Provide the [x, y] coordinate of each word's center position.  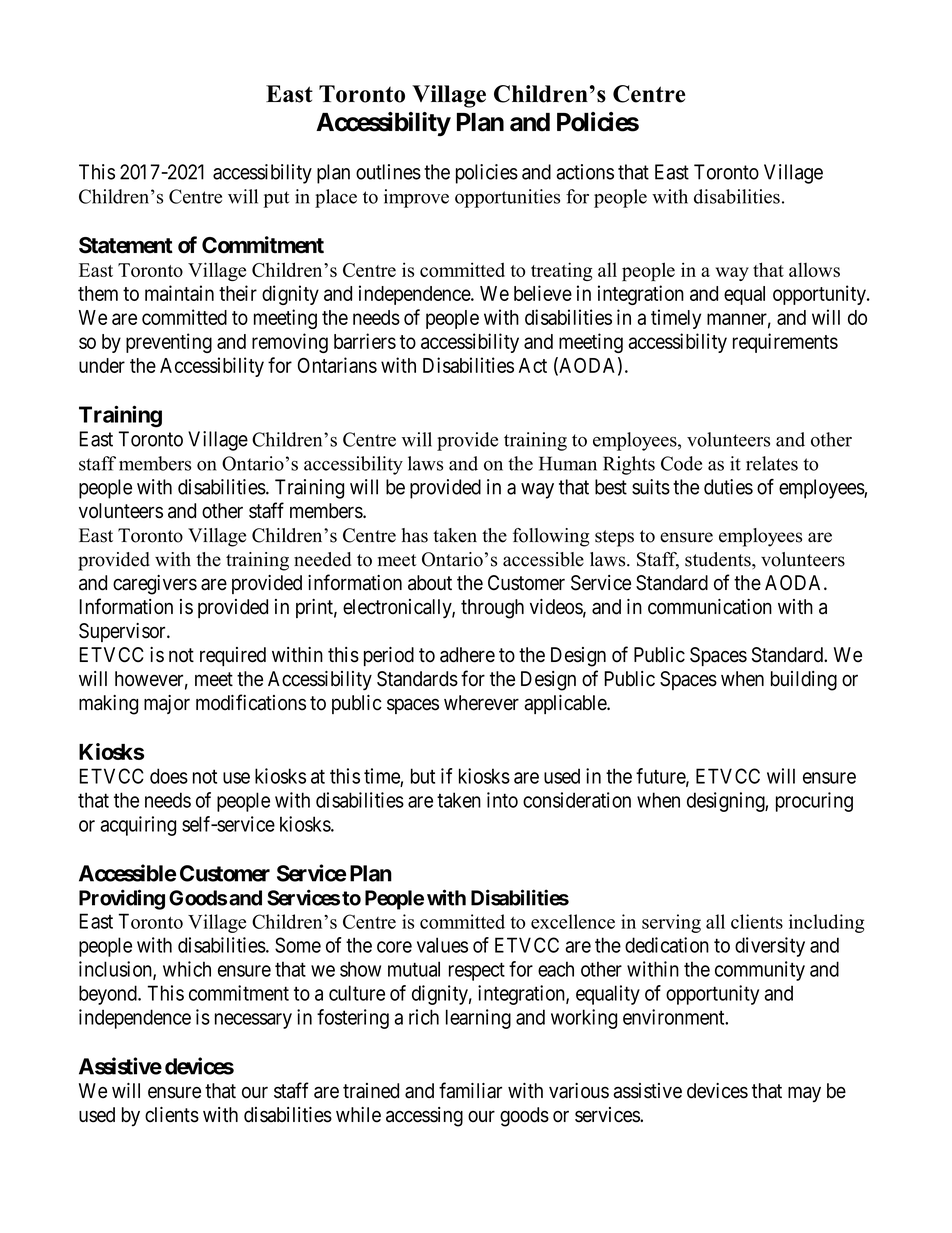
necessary [253, 1021]
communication [710, 607]
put [276, 199]
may [804, 1094]
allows [814, 269]
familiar [470, 1090]
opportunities [507, 198]
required [233, 656]
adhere [467, 655]
